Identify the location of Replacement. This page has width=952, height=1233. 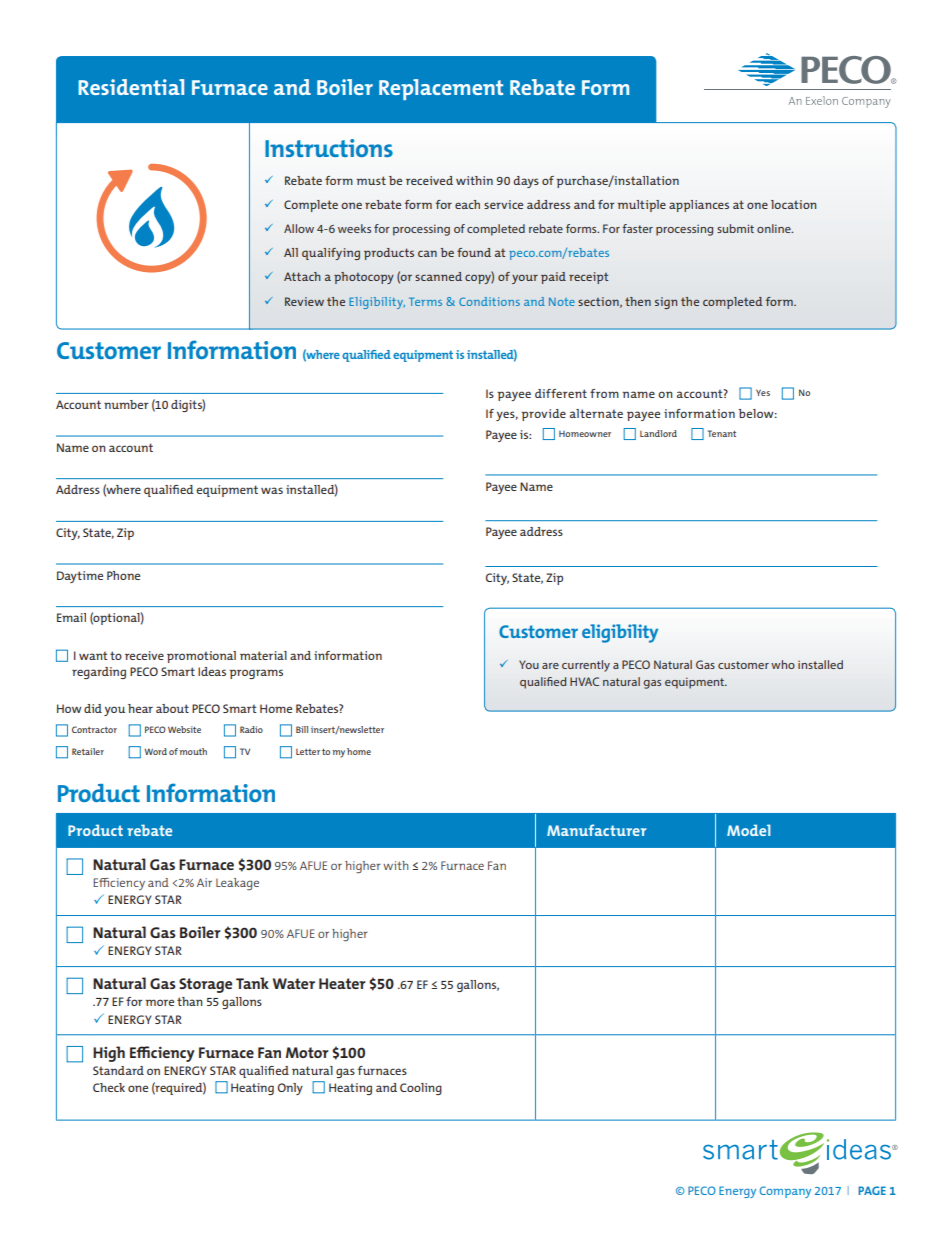
(441, 89).
